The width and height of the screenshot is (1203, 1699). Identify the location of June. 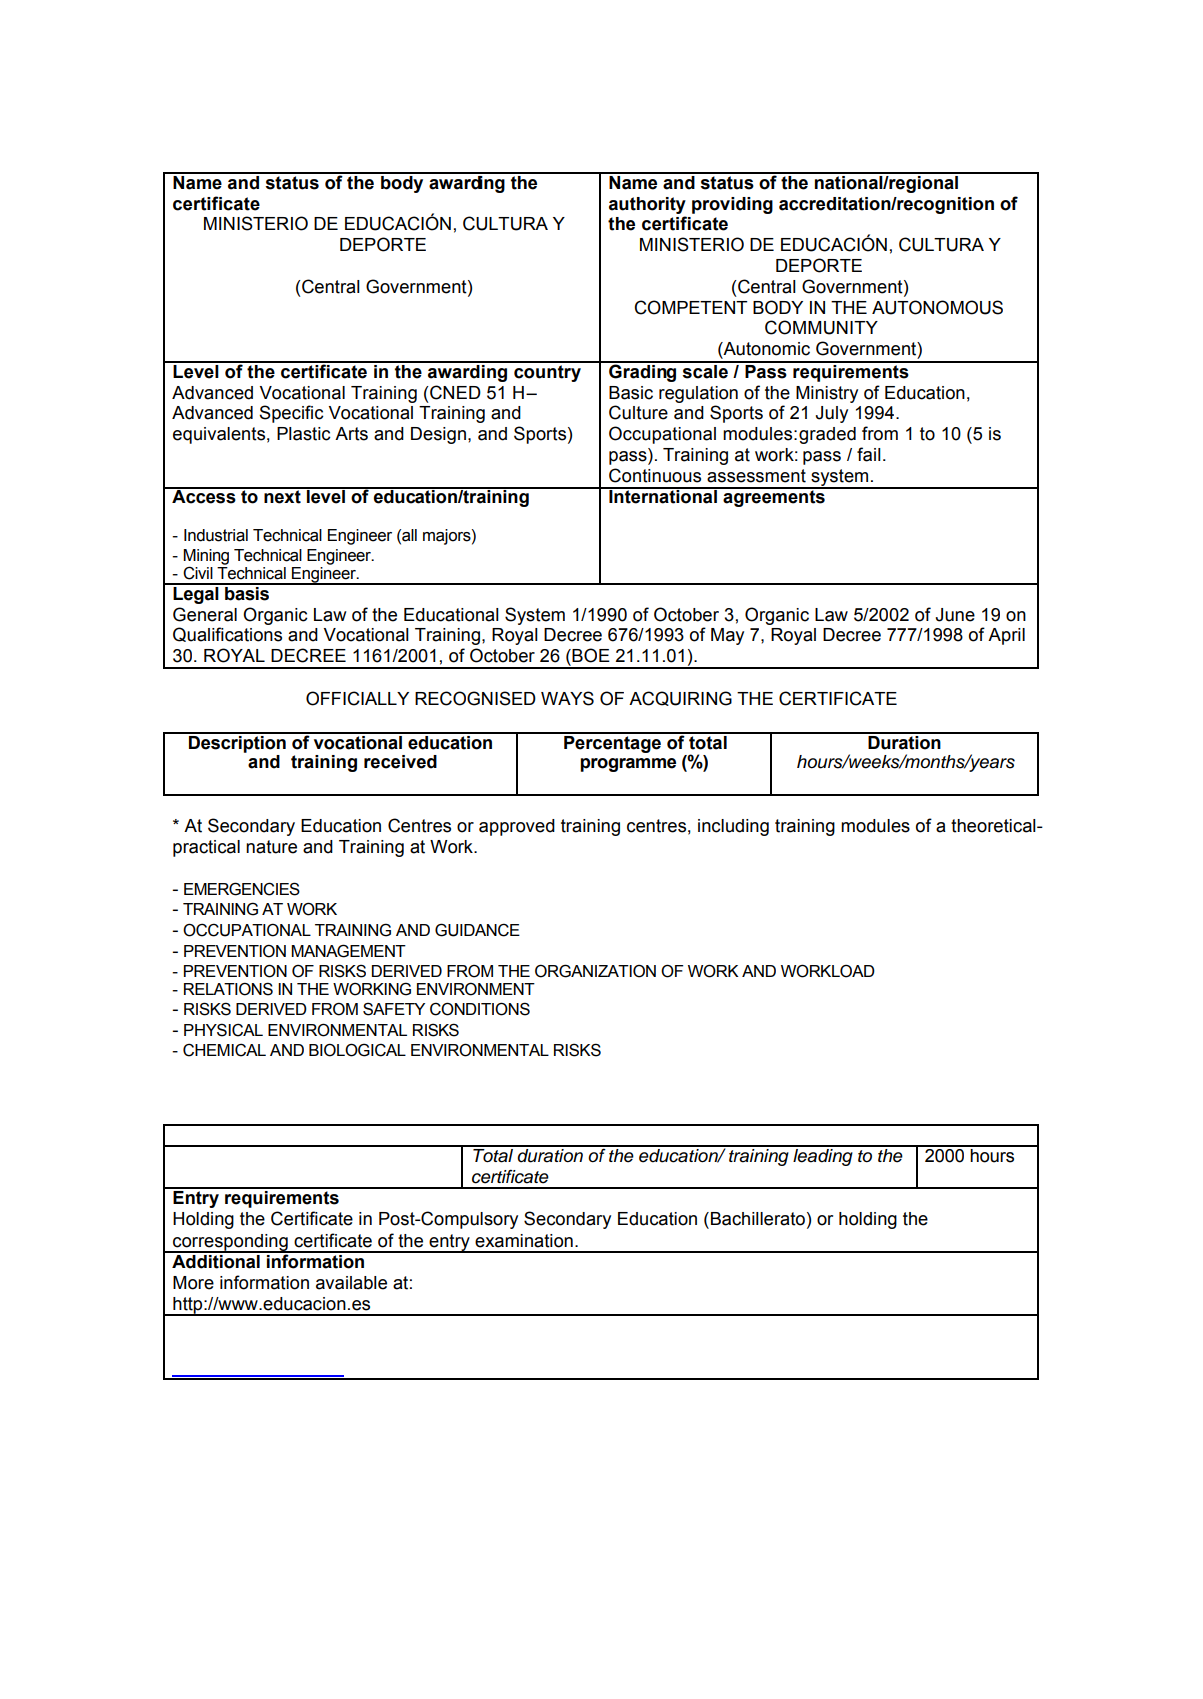
(955, 615).
